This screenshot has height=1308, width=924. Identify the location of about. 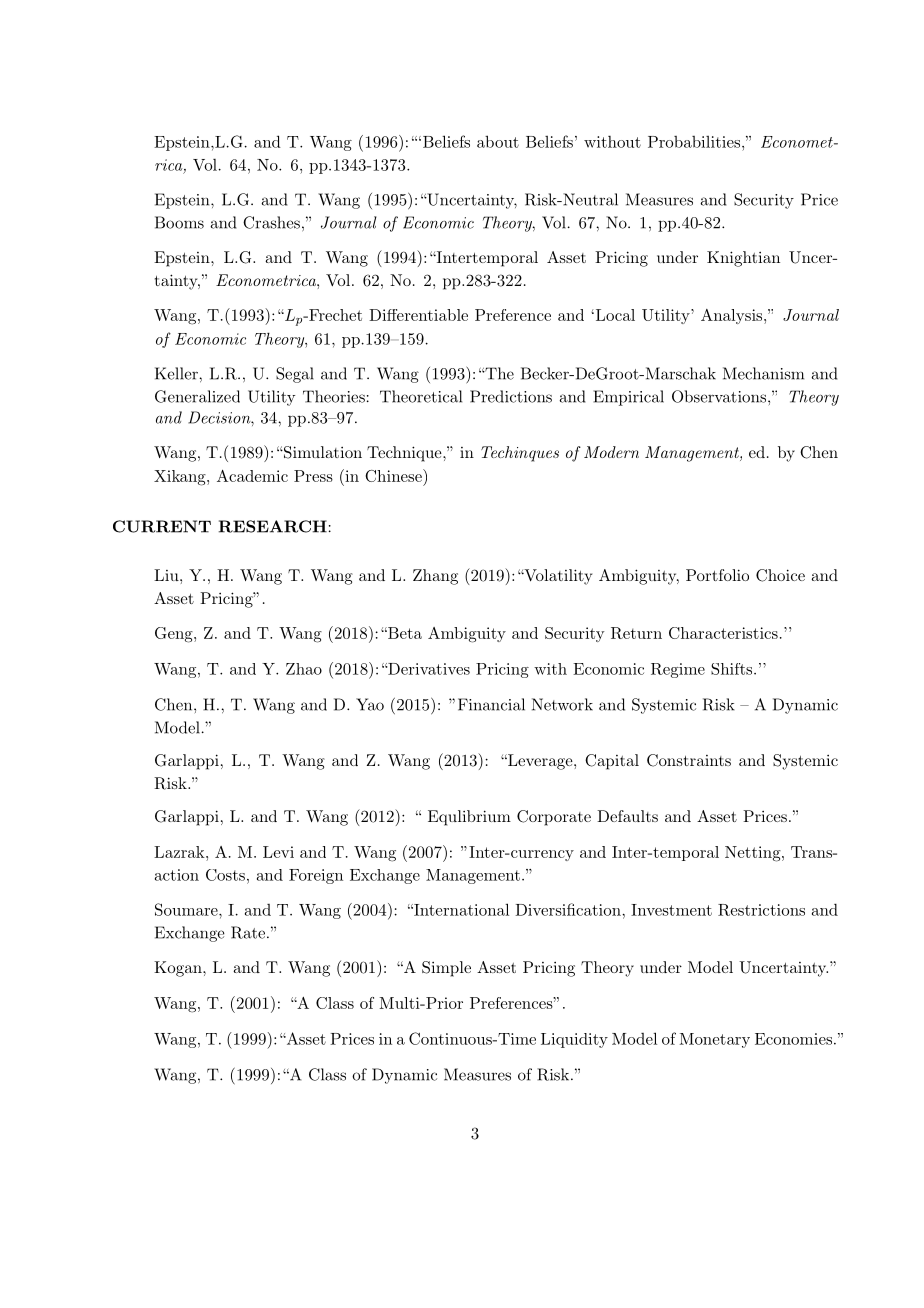
(498, 141).
